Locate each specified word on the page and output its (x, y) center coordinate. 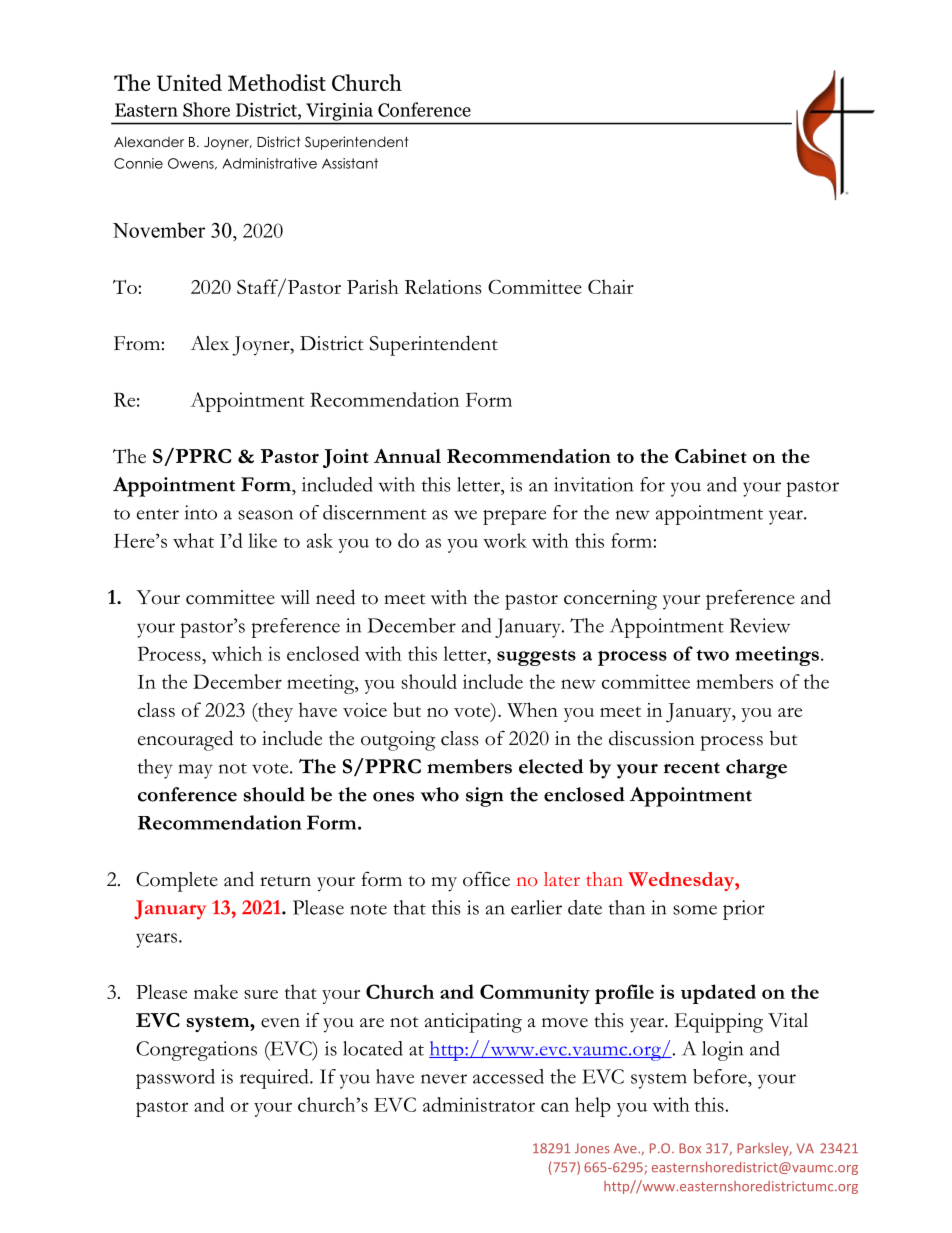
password (175, 1079)
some (695, 910)
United (189, 82)
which (236, 653)
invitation (593, 484)
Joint (346, 458)
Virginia (339, 112)
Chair (611, 286)
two (712, 655)
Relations (443, 286)
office (486, 879)
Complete (177, 882)
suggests (536, 657)
